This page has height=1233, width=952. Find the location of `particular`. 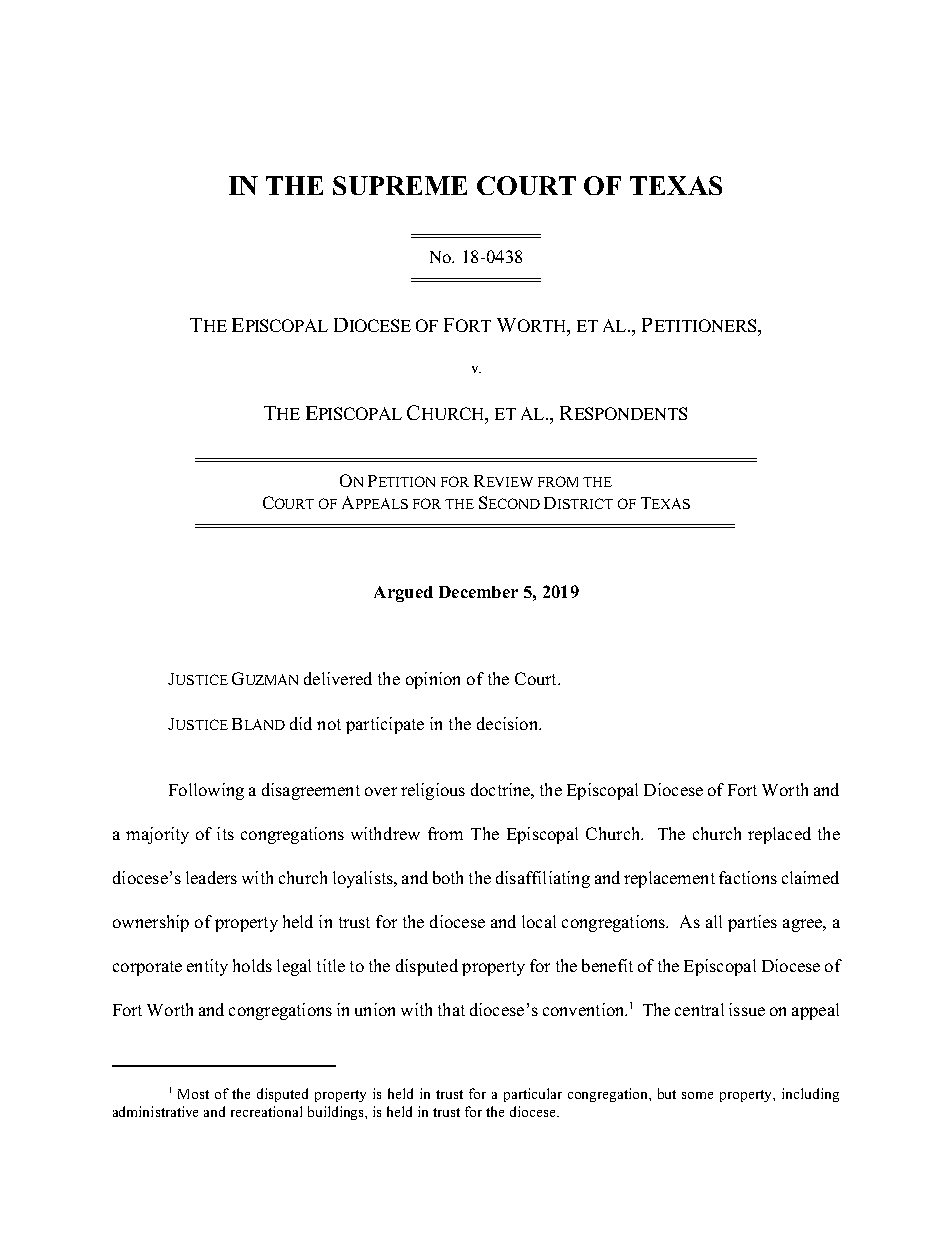

particular is located at coordinates (533, 1095).
